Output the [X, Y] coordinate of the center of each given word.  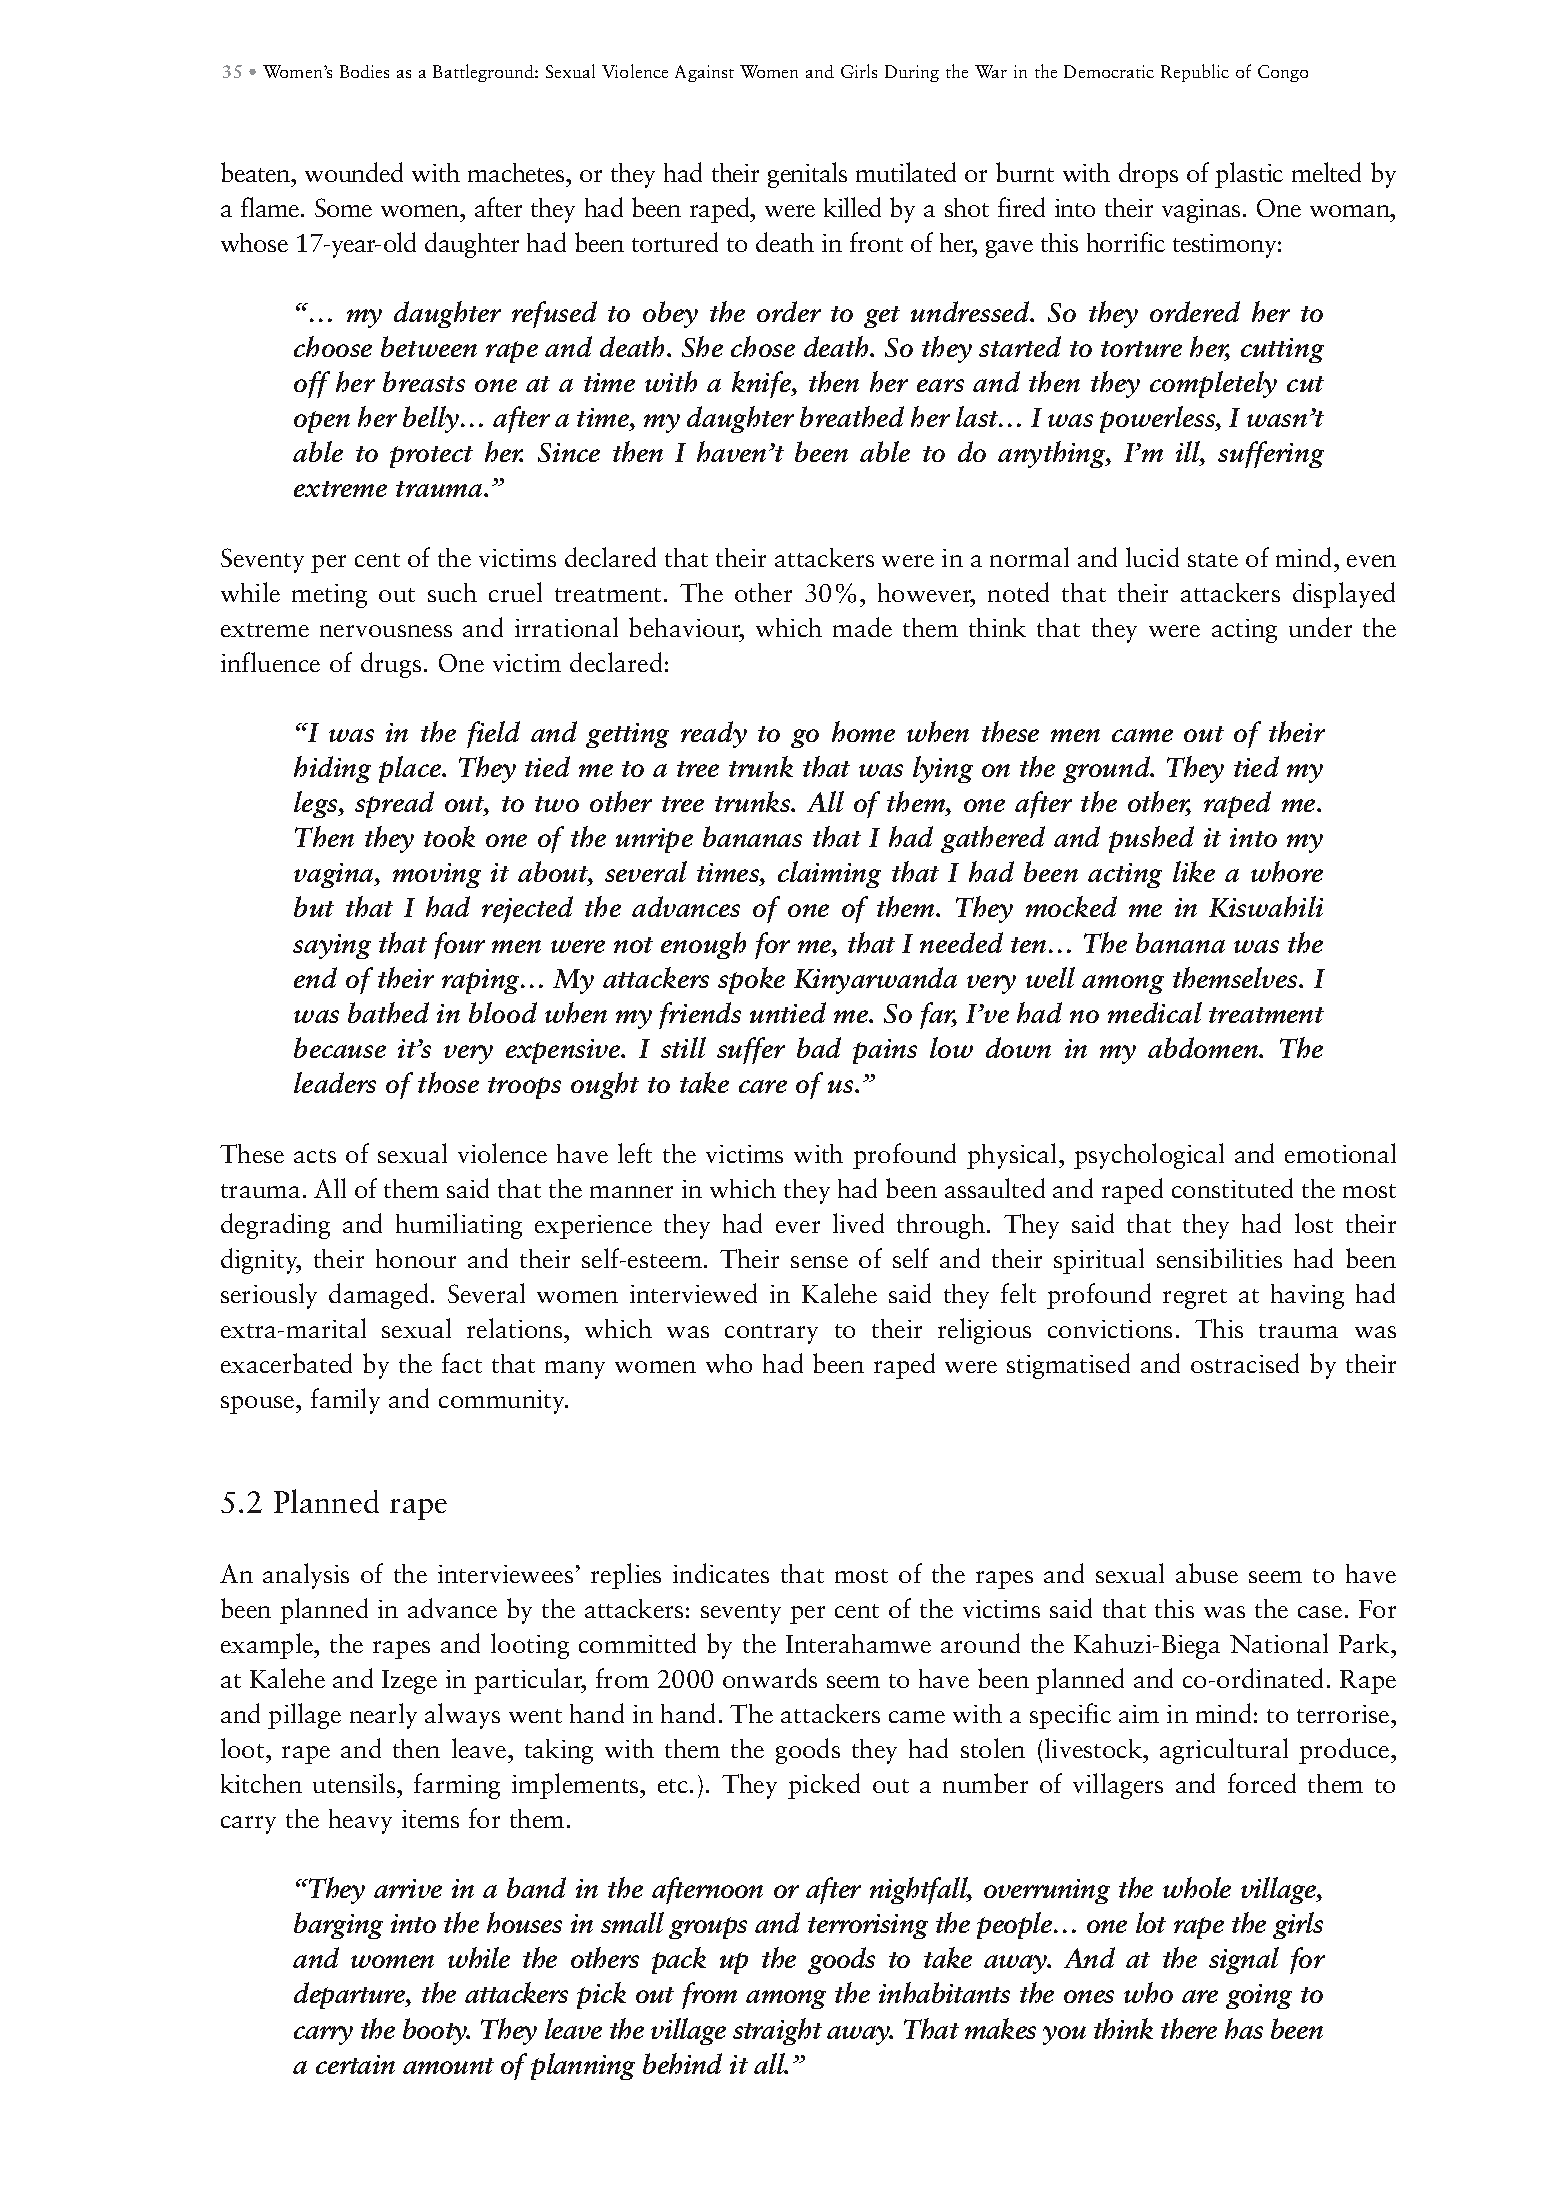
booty [436, 2031]
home [863, 731]
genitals [807, 175]
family [345, 1401]
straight [777, 2031]
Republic [1195, 73]
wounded [354, 172]
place [411, 769]
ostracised [1245, 1363]
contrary [771, 1334]
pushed [1151, 839]
